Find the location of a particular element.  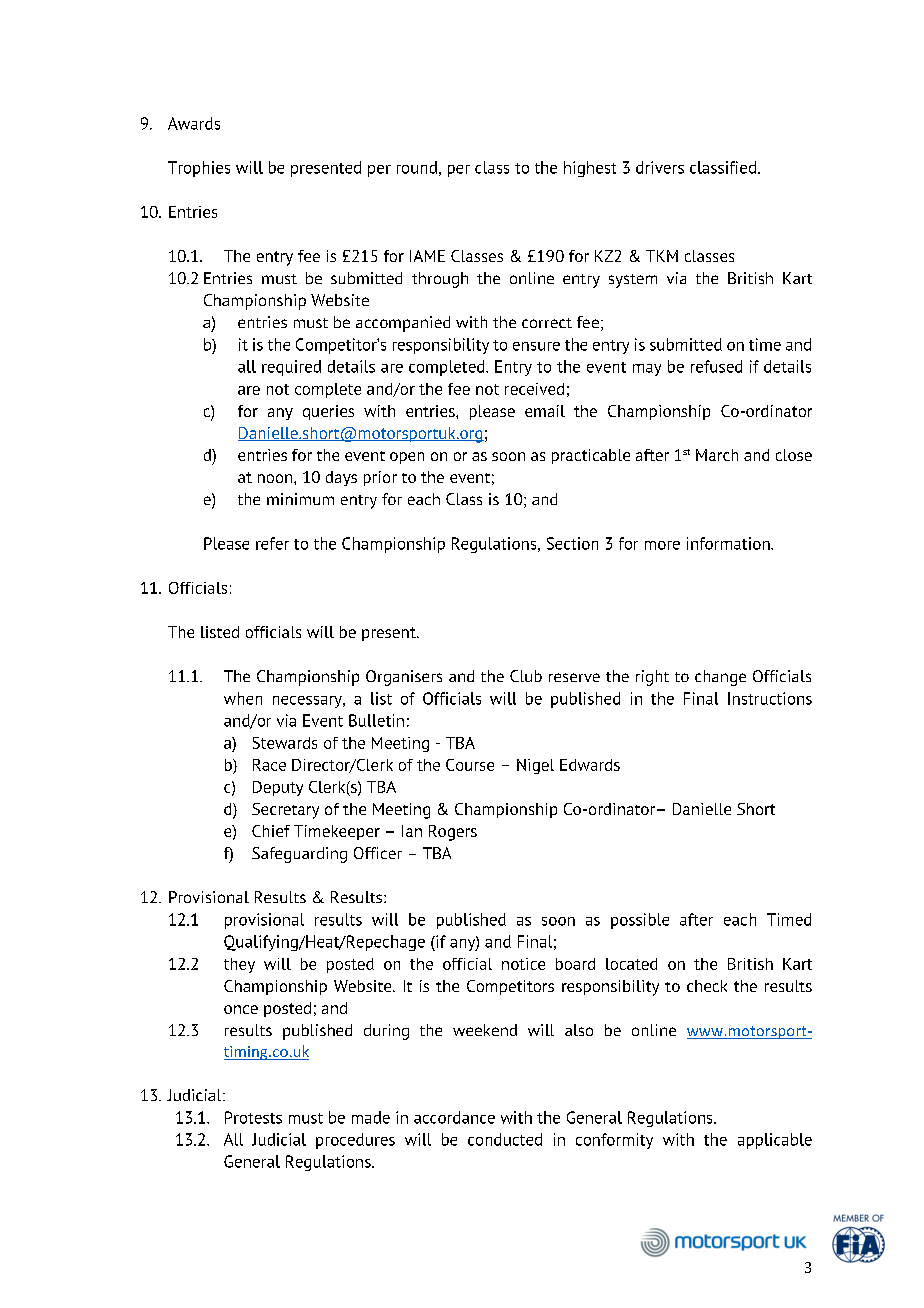

Protests is located at coordinates (253, 1117).
